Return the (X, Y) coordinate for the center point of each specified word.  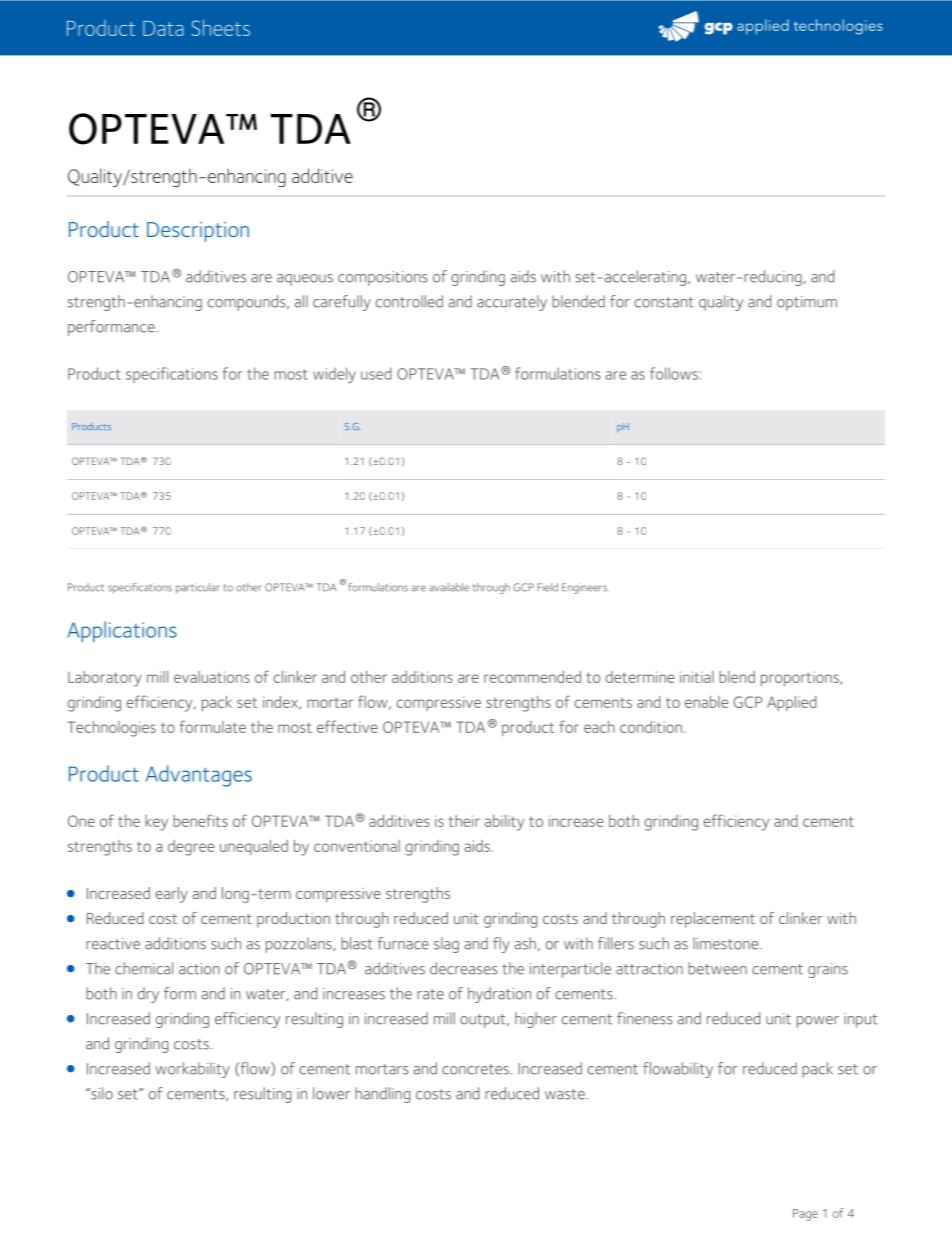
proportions (801, 678)
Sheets (220, 27)
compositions (382, 278)
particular (198, 588)
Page (805, 1215)
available (449, 587)
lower (331, 1093)
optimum (807, 303)
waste (566, 1094)
